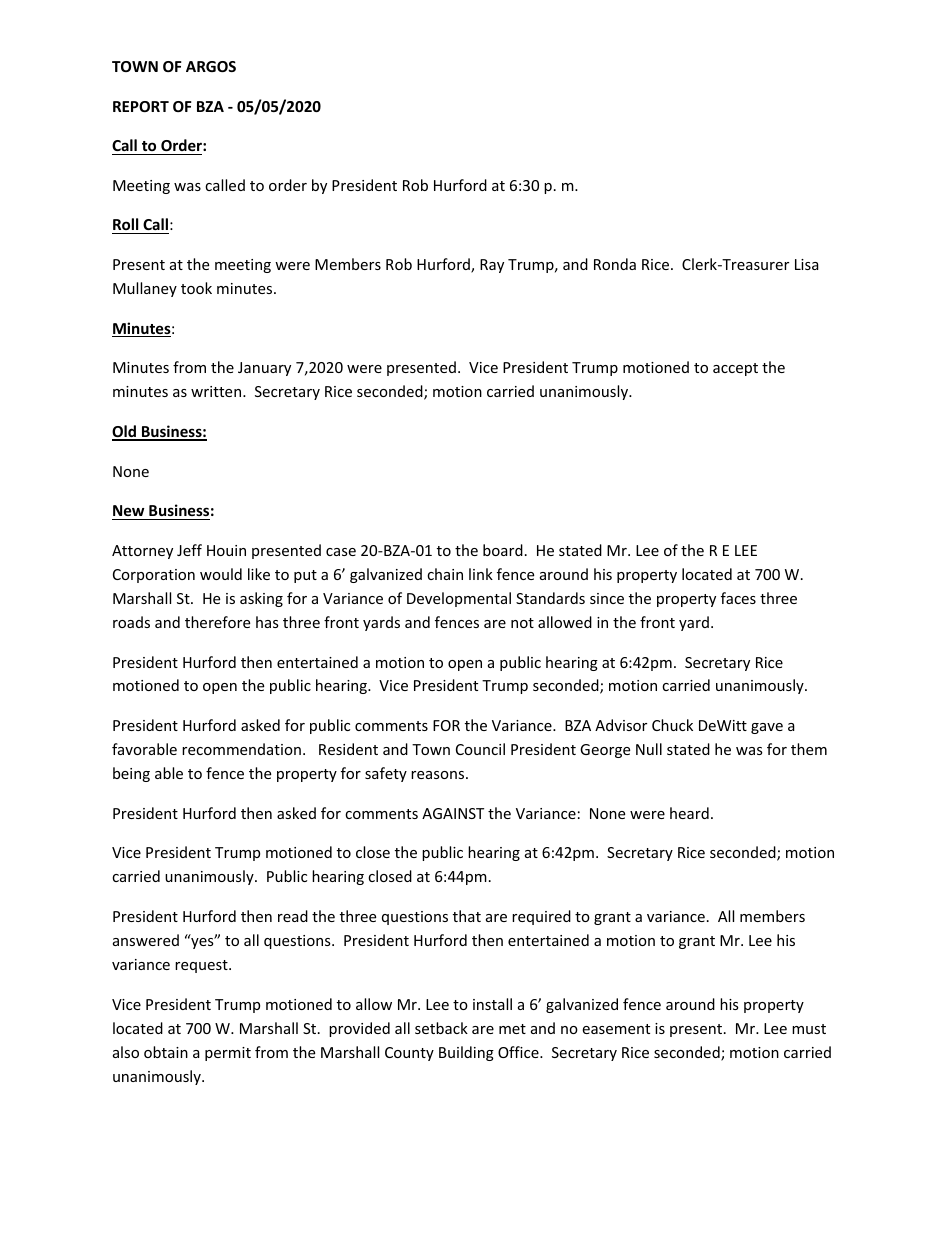  What do you see at coordinates (689, 813) in the screenshot?
I see `heard` at bounding box center [689, 813].
